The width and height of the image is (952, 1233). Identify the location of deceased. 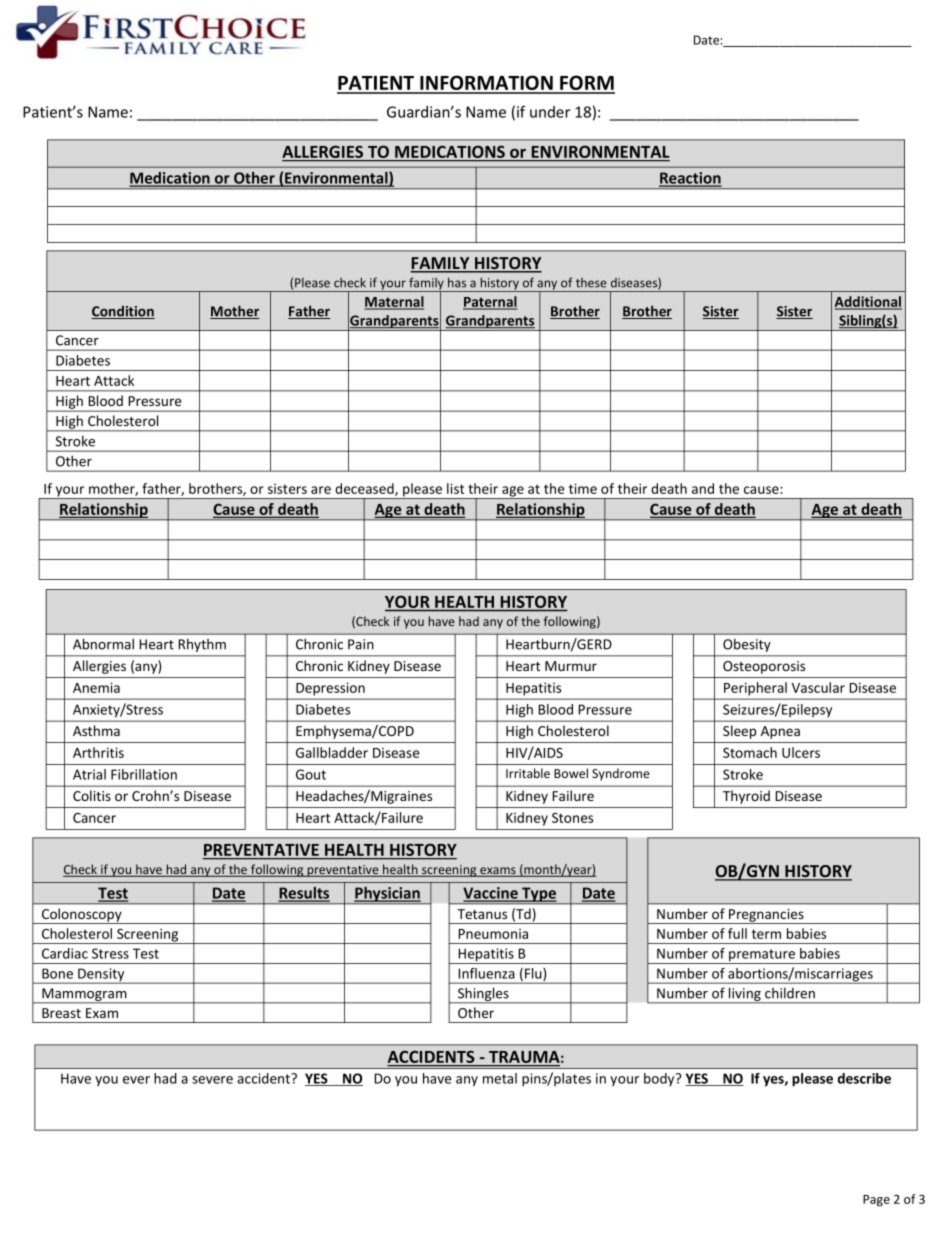
(365, 489).
